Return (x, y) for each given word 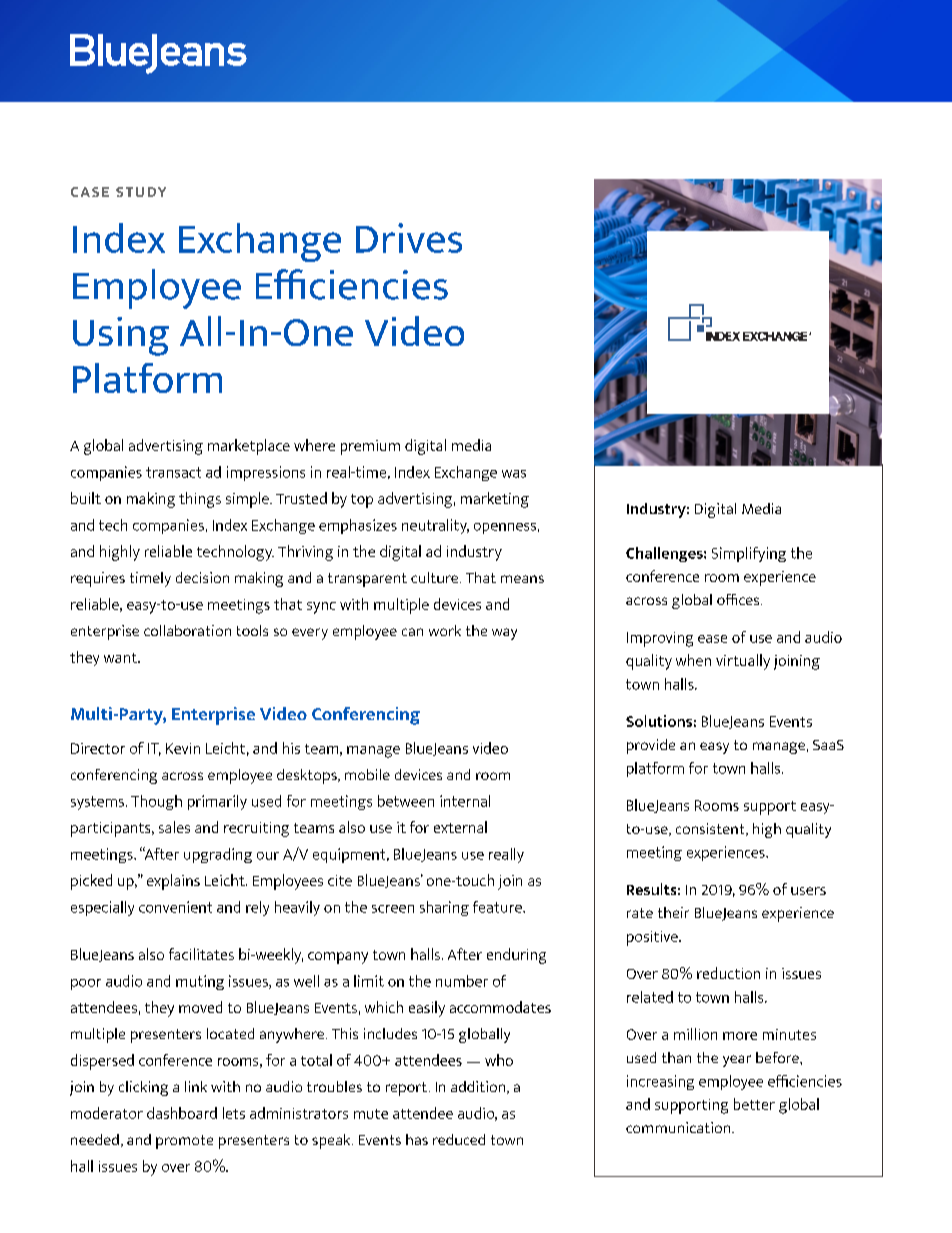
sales (174, 827)
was (514, 474)
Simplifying (749, 554)
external (460, 827)
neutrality (435, 526)
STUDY (141, 192)
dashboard (182, 1113)
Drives (409, 238)
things (200, 500)
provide (651, 746)
